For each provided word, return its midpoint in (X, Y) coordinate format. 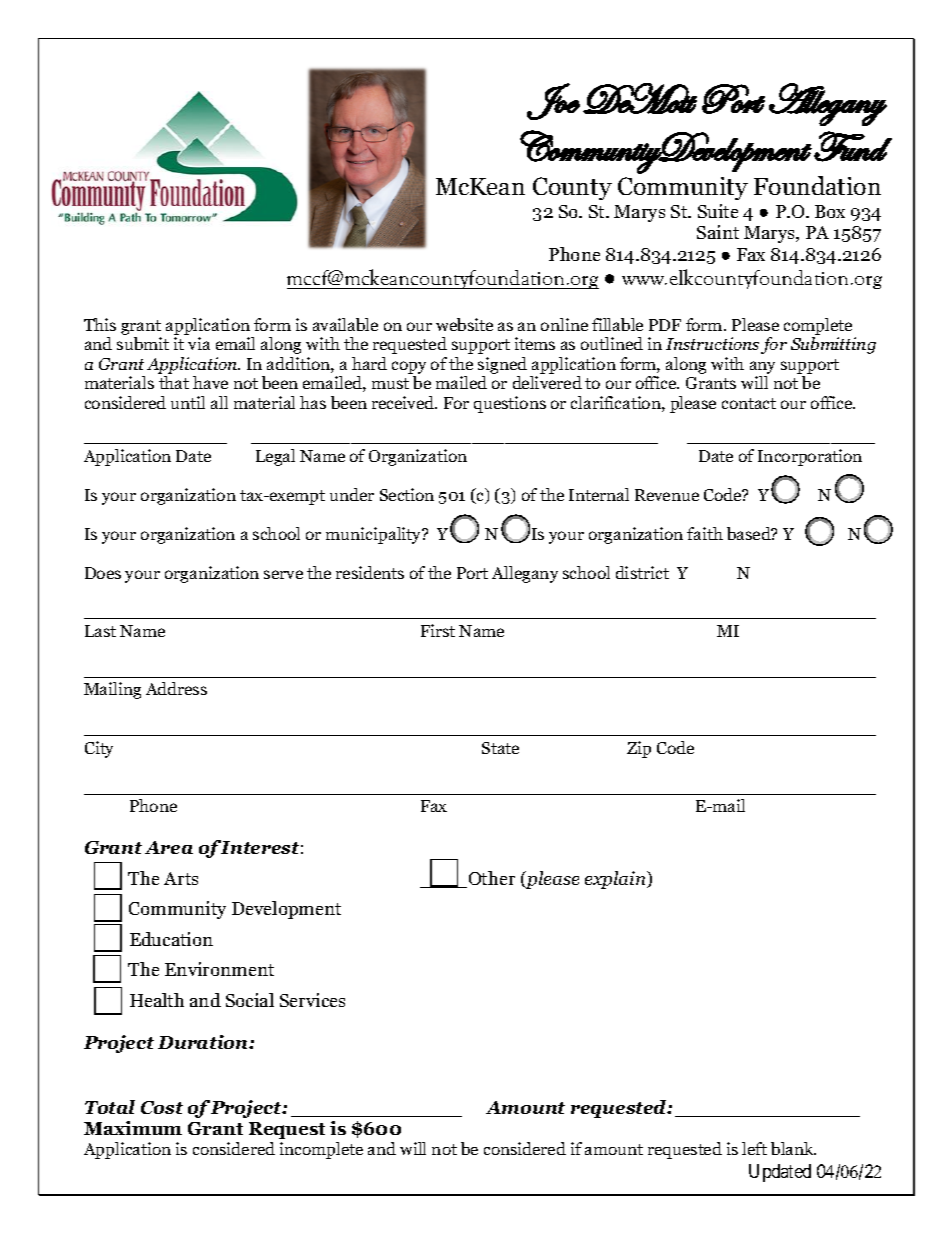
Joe (553, 101)
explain (616, 880)
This (100, 324)
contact (749, 403)
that (174, 382)
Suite (718, 211)
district (642, 572)
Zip (639, 749)
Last (100, 631)
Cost (162, 1107)
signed (502, 365)
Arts (181, 878)
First (438, 630)
